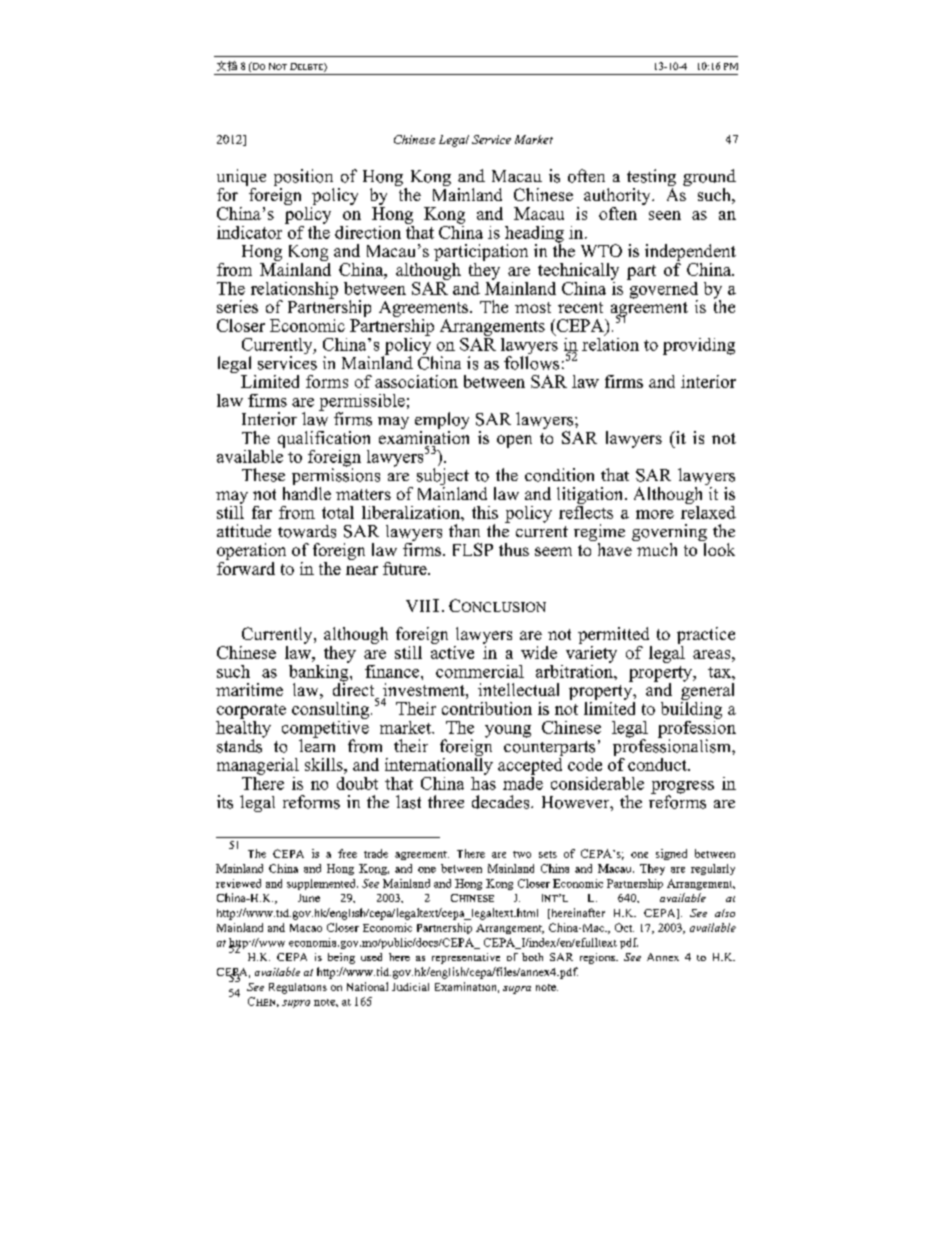 Image resolution: width=952 pixels, height=1233 pixels. I want to click on seen, so click(665, 215).
